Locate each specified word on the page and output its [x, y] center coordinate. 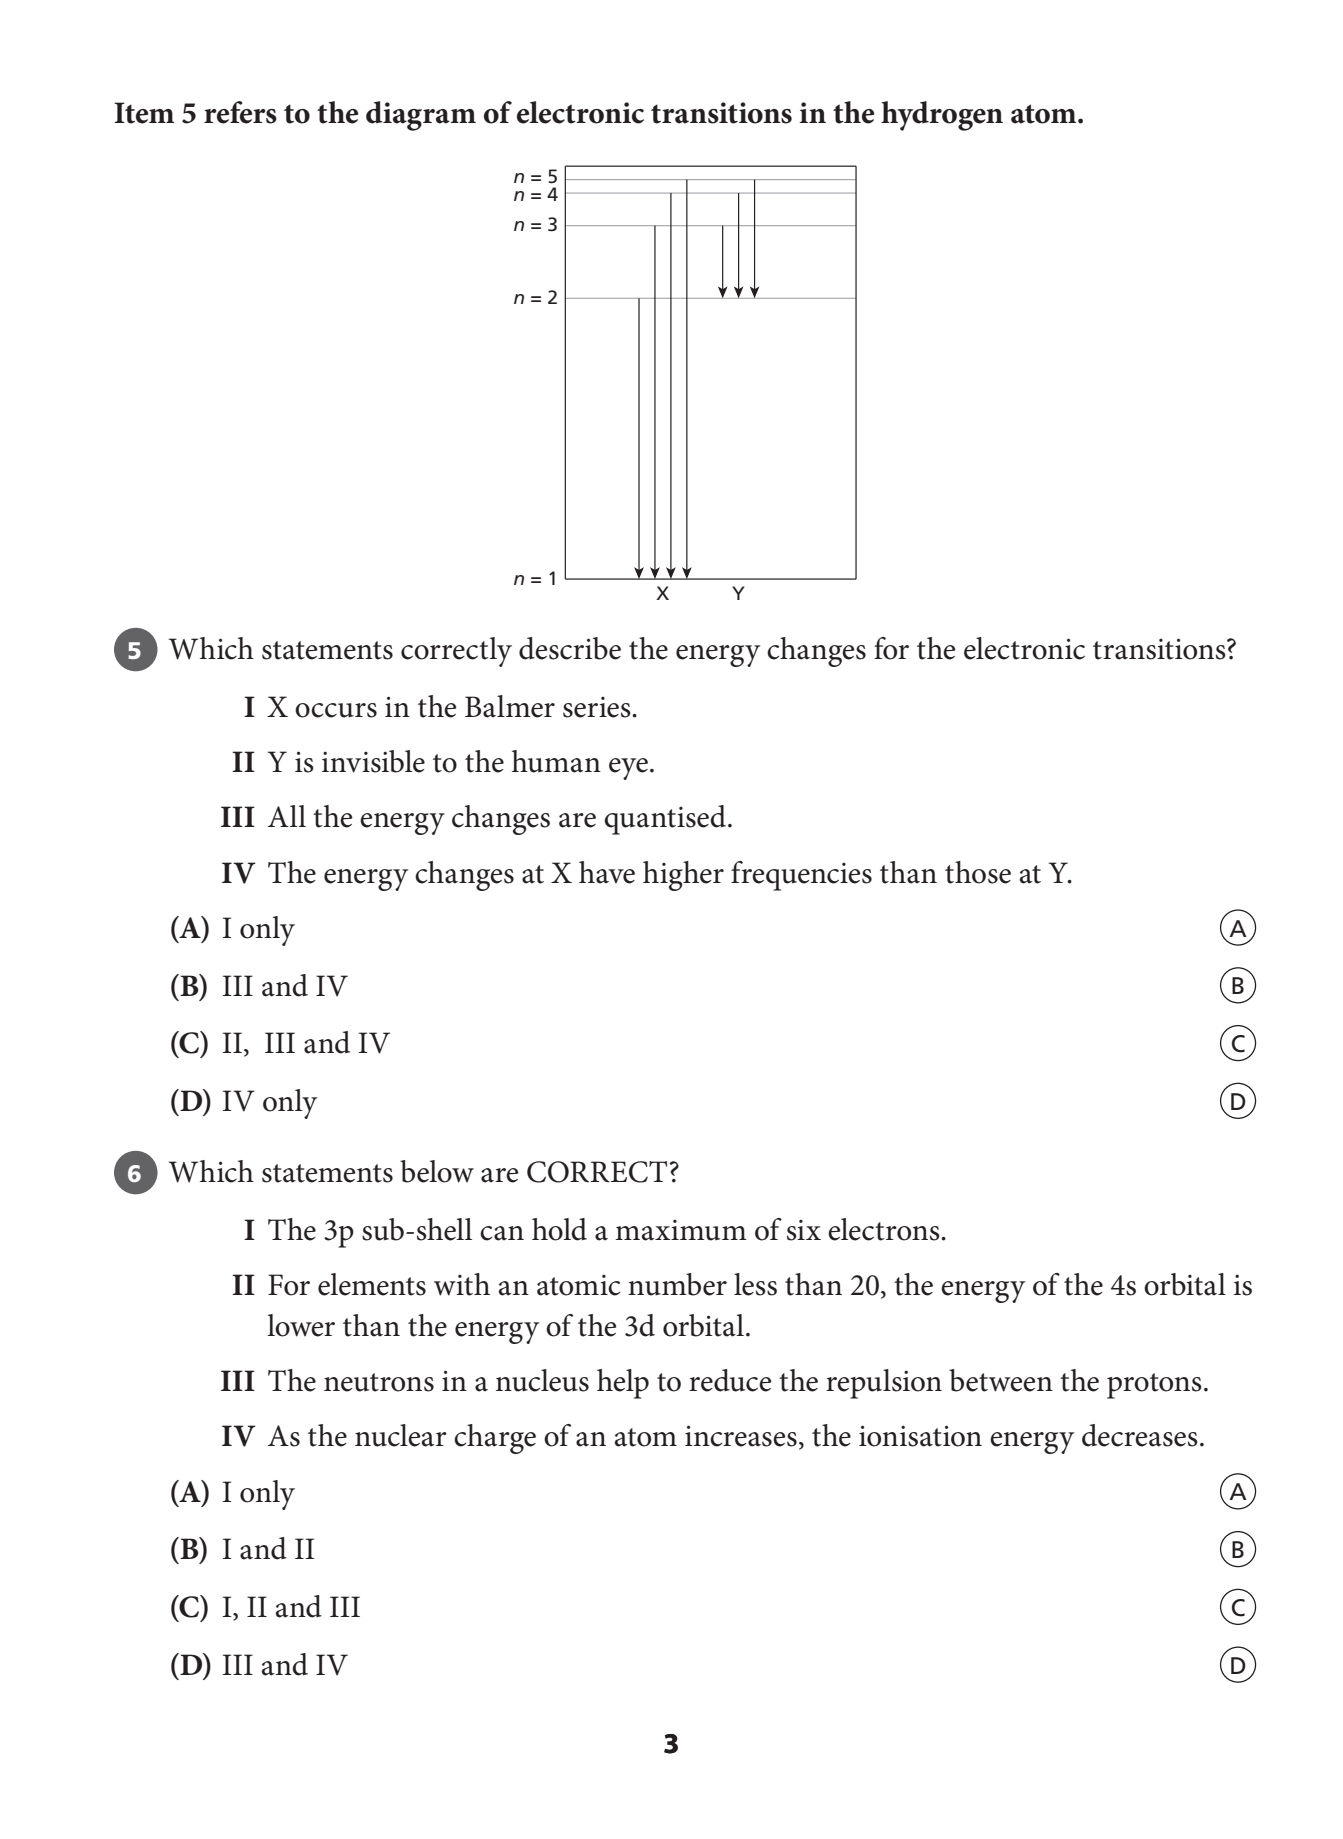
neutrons [379, 1382]
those [978, 872]
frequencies [801, 876]
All [287, 816]
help [623, 1384]
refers [240, 112]
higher [683, 876]
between [1001, 1380]
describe [570, 648]
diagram [421, 116]
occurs [336, 710]
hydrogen [942, 116]
